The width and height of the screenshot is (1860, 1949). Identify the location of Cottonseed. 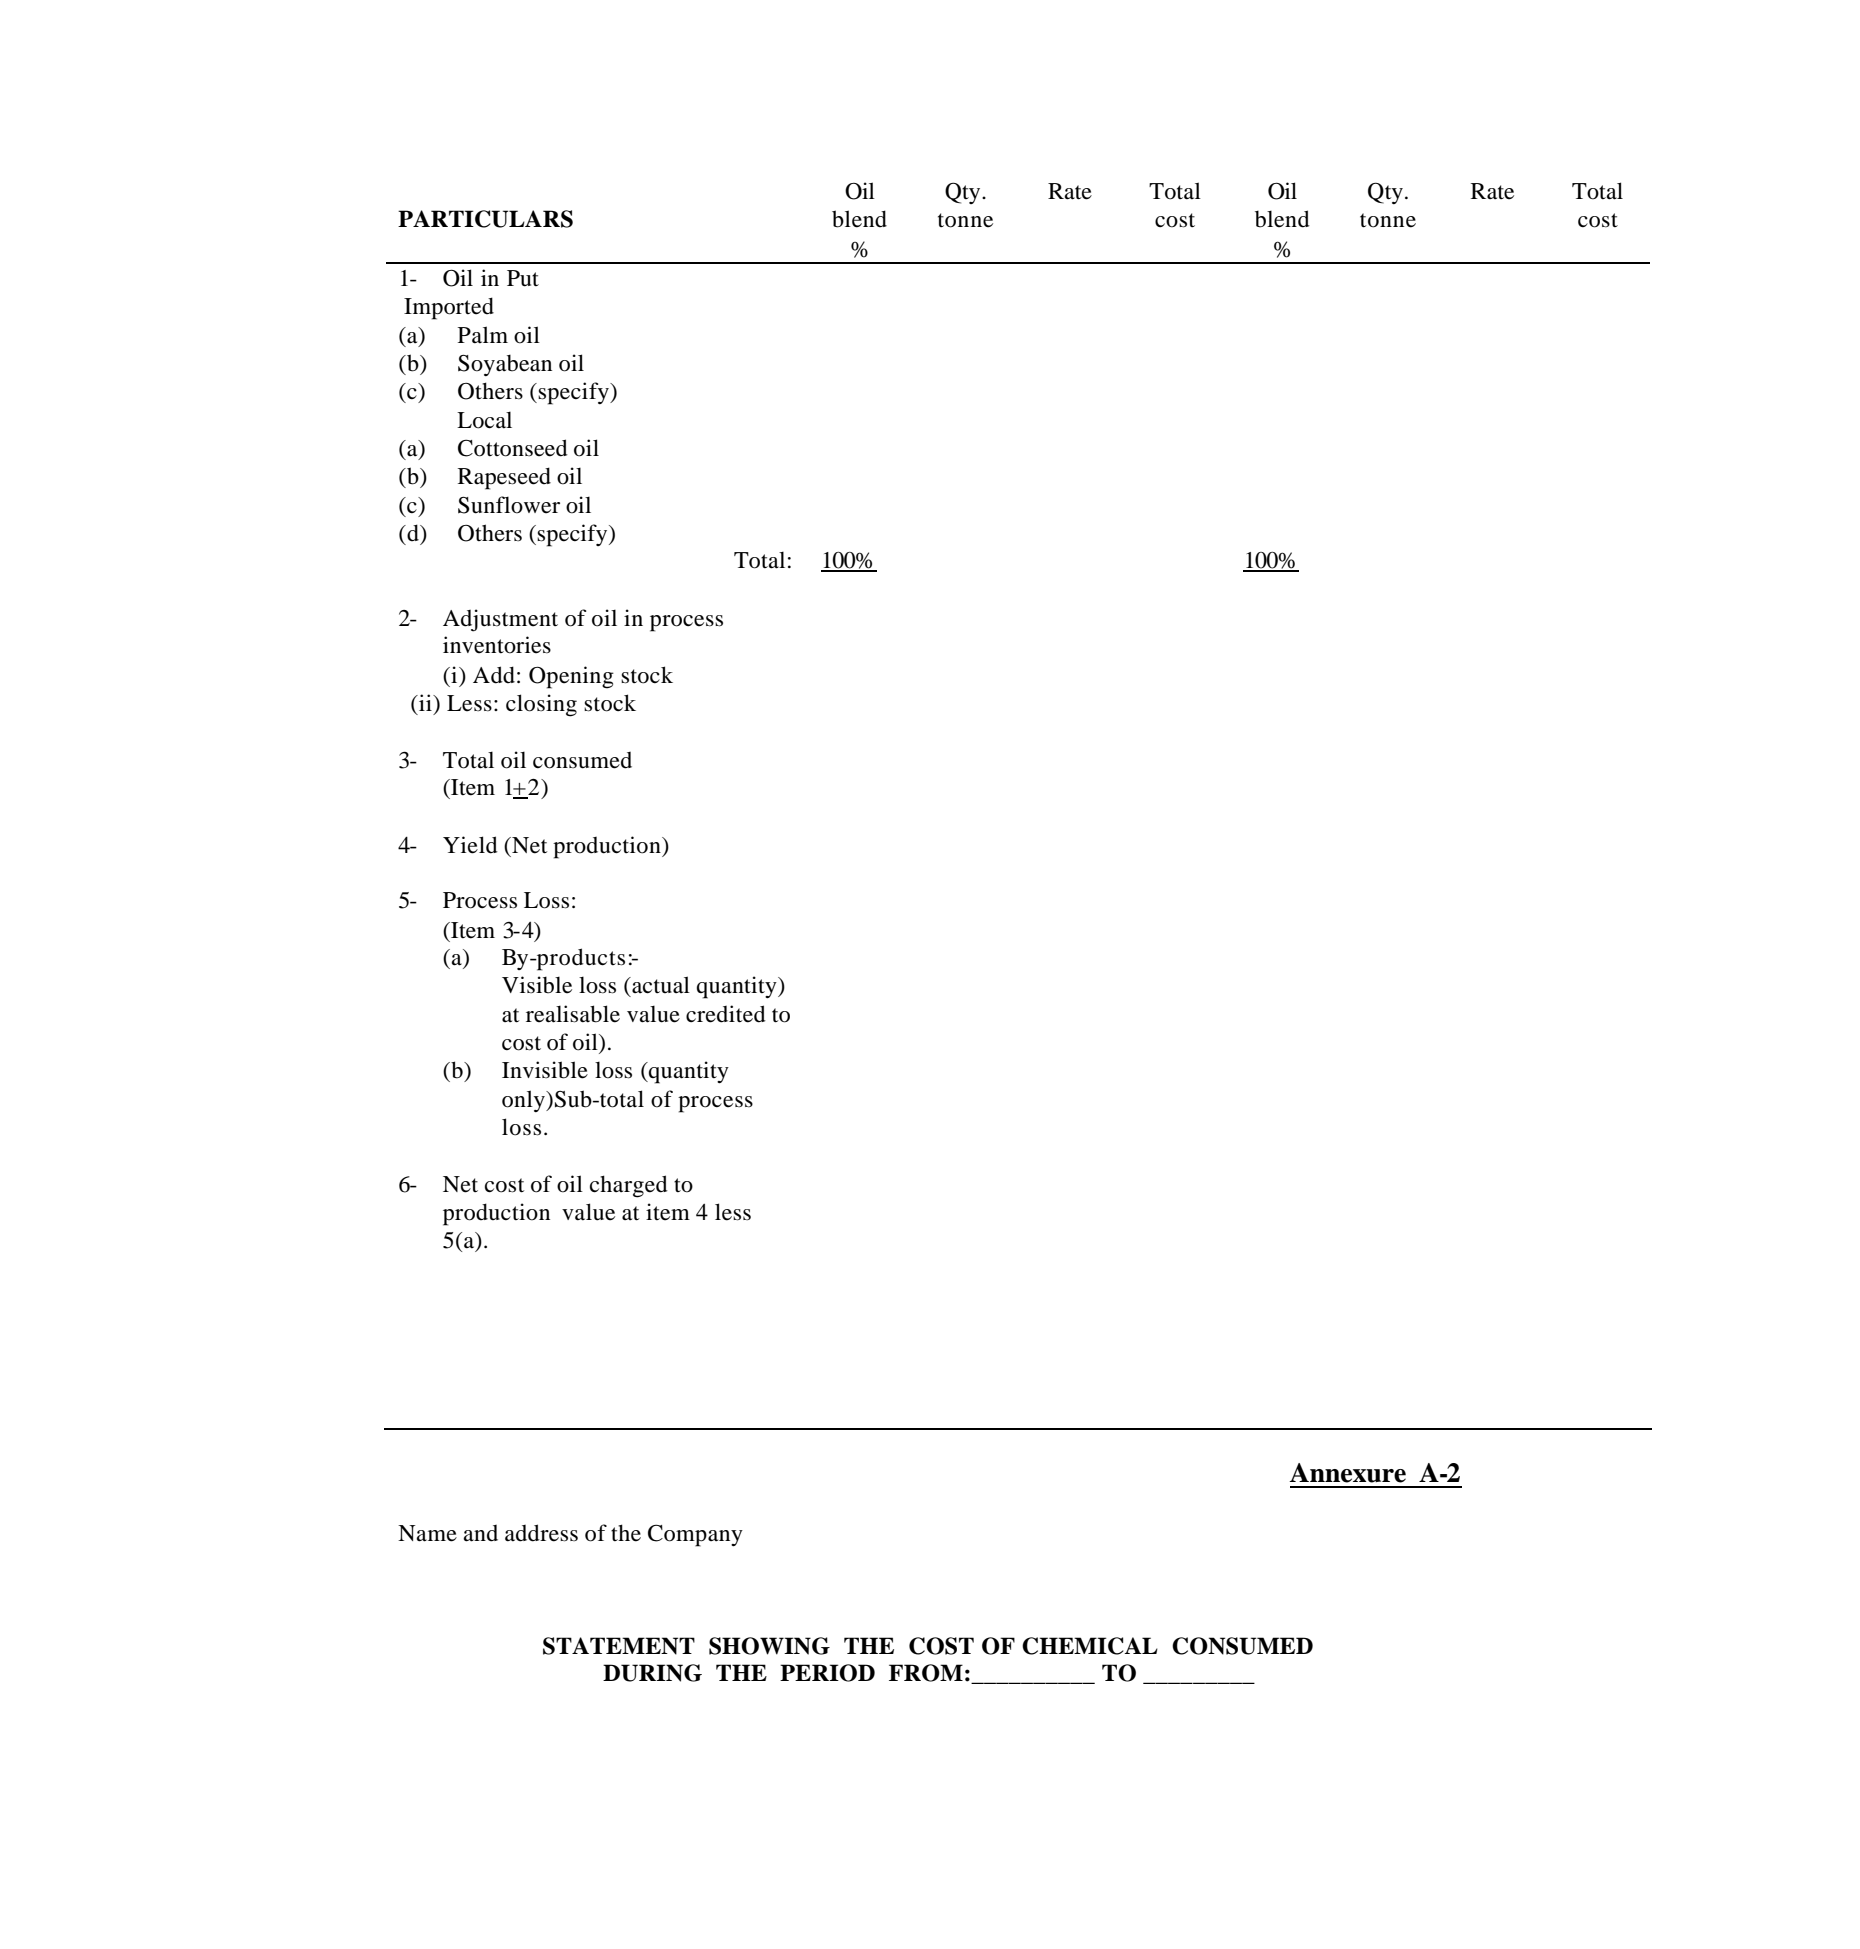
(513, 448).
